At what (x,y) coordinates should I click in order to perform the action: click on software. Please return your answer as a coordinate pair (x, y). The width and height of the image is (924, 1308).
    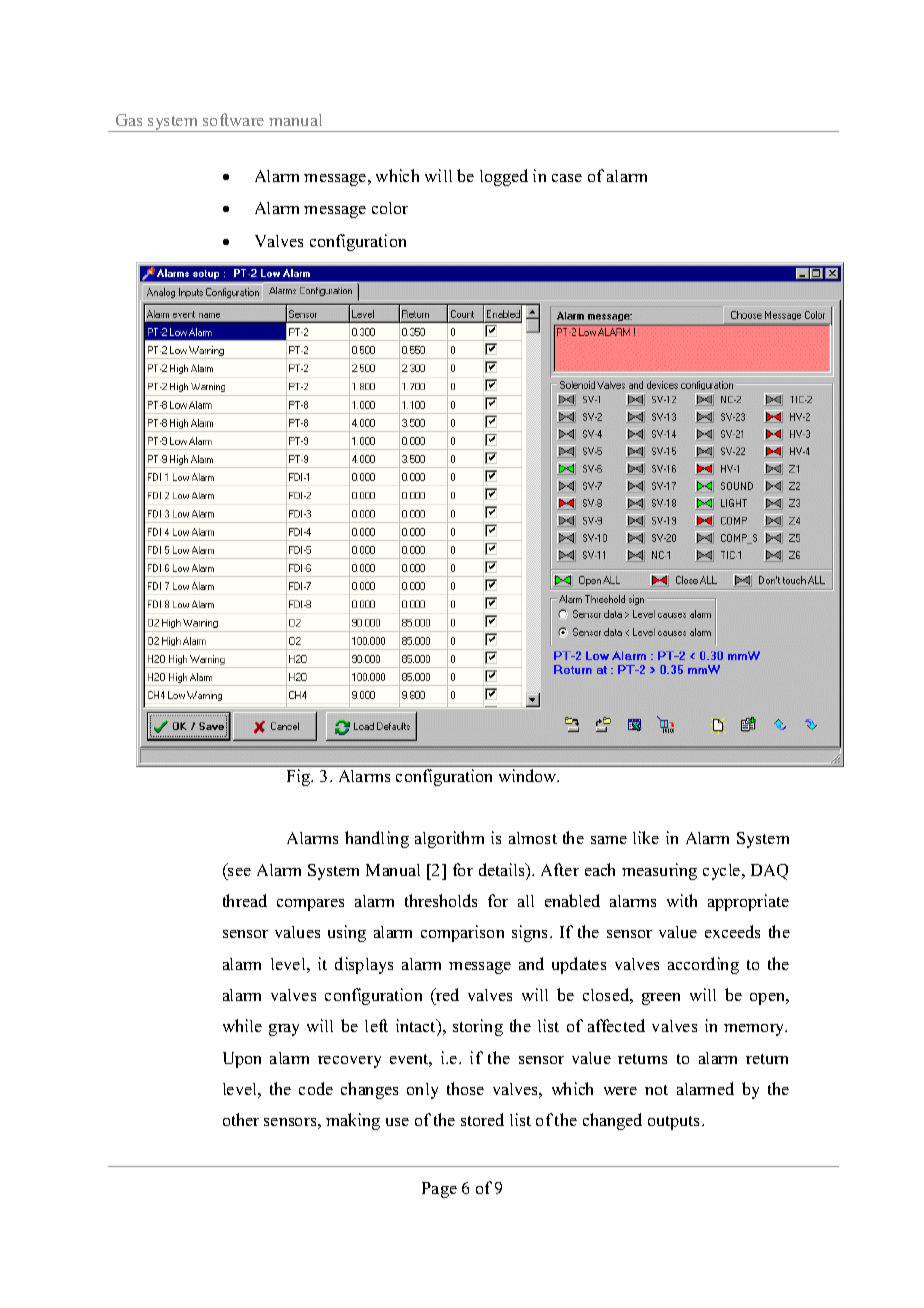
    Looking at the image, I should click on (233, 119).
